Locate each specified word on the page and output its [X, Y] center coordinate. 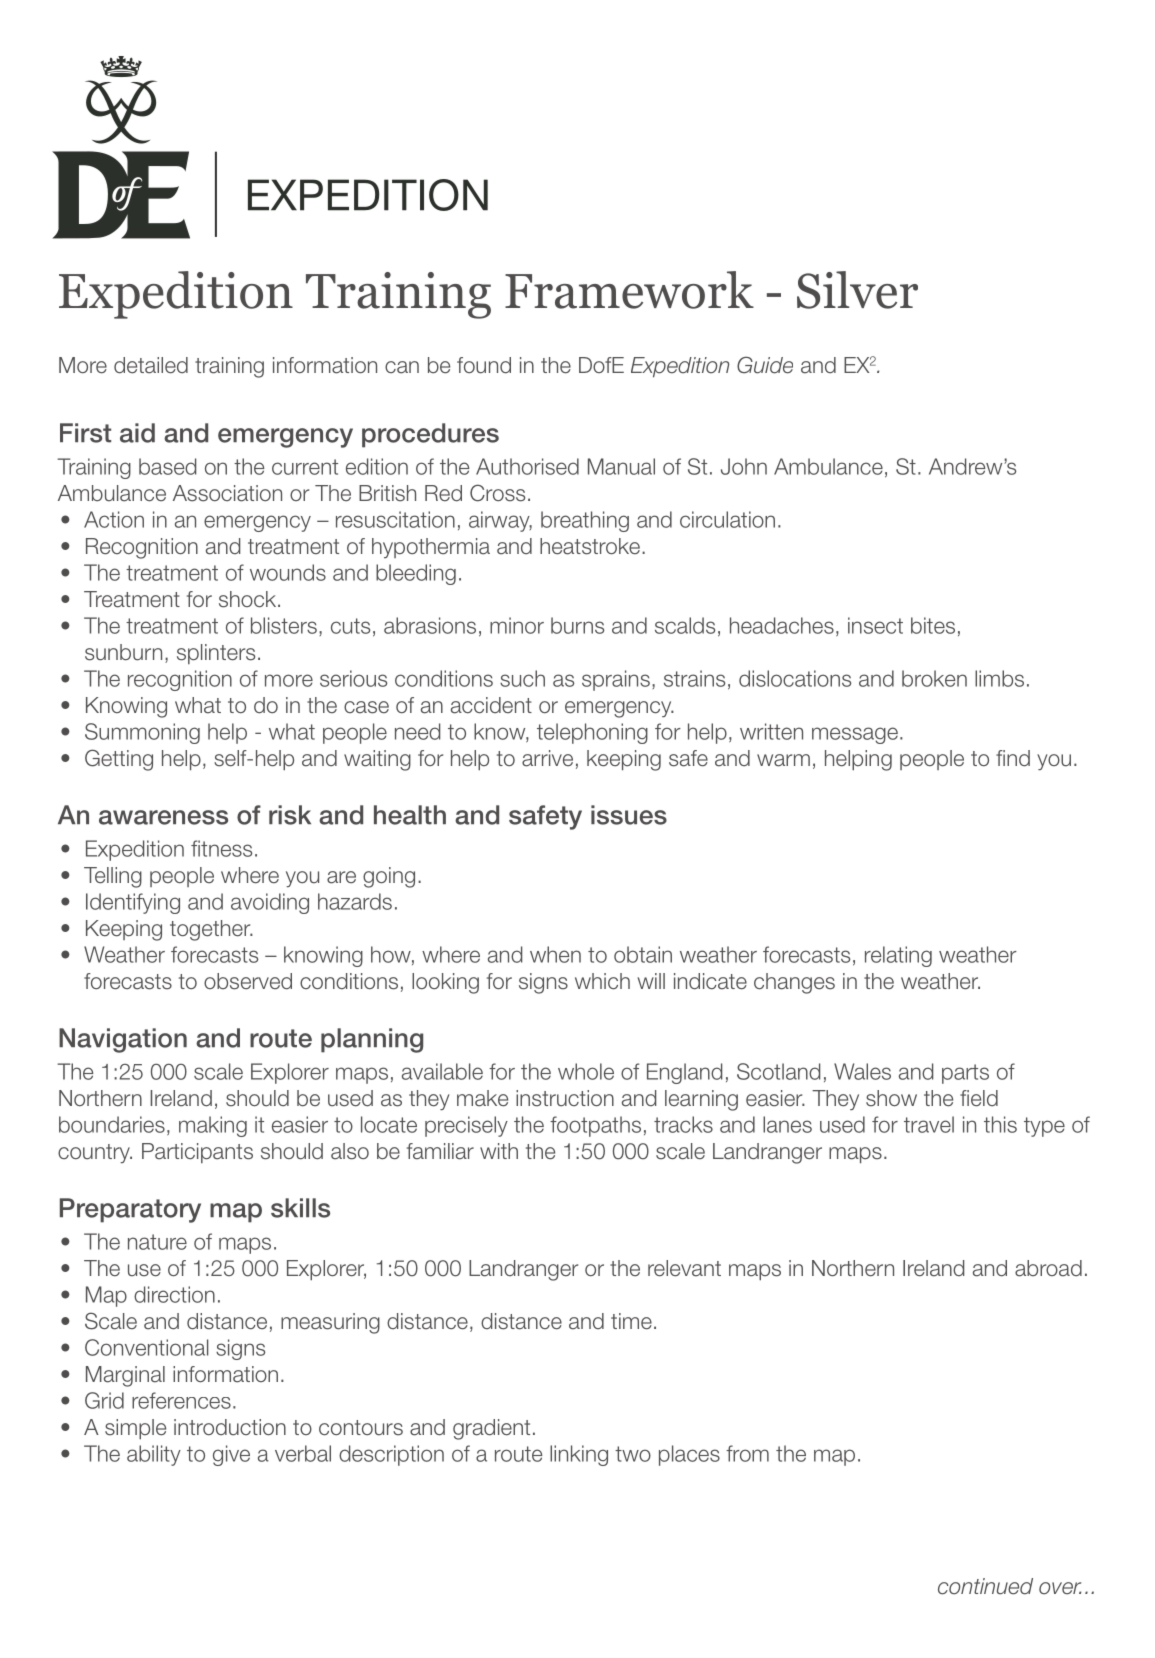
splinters [216, 654]
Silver [857, 290]
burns [577, 625]
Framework [629, 290]
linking [579, 1455]
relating [898, 956]
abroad [1048, 1268]
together [211, 930]
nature [157, 1242]
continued [985, 1586]
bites [933, 625]
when [555, 954]
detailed [151, 365]
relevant [684, 1268]
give [231, 1455]
